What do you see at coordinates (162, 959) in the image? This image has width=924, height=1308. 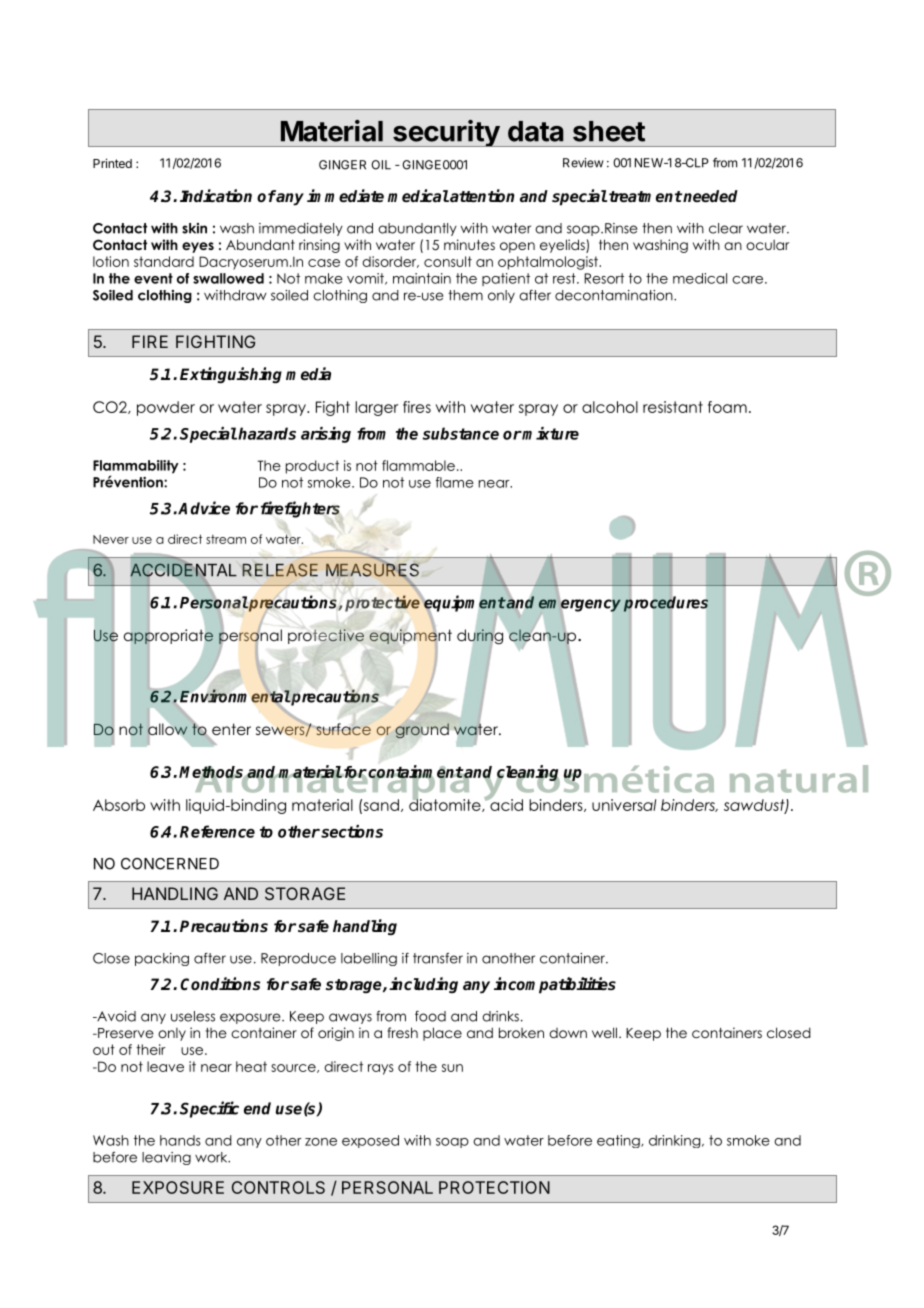 I see `packing` at bounding box center [162, 959].
